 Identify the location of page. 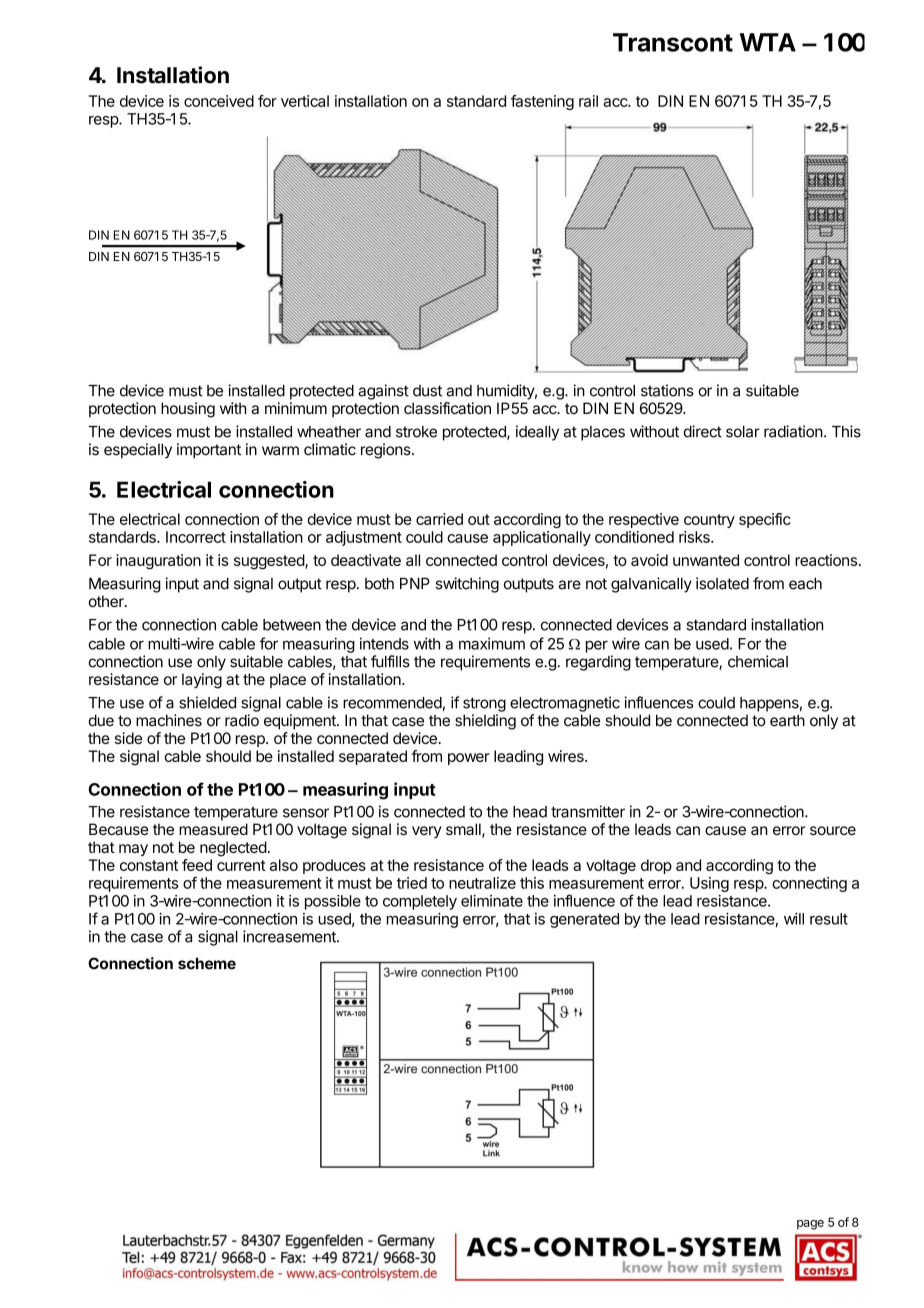
(810, 1225).
